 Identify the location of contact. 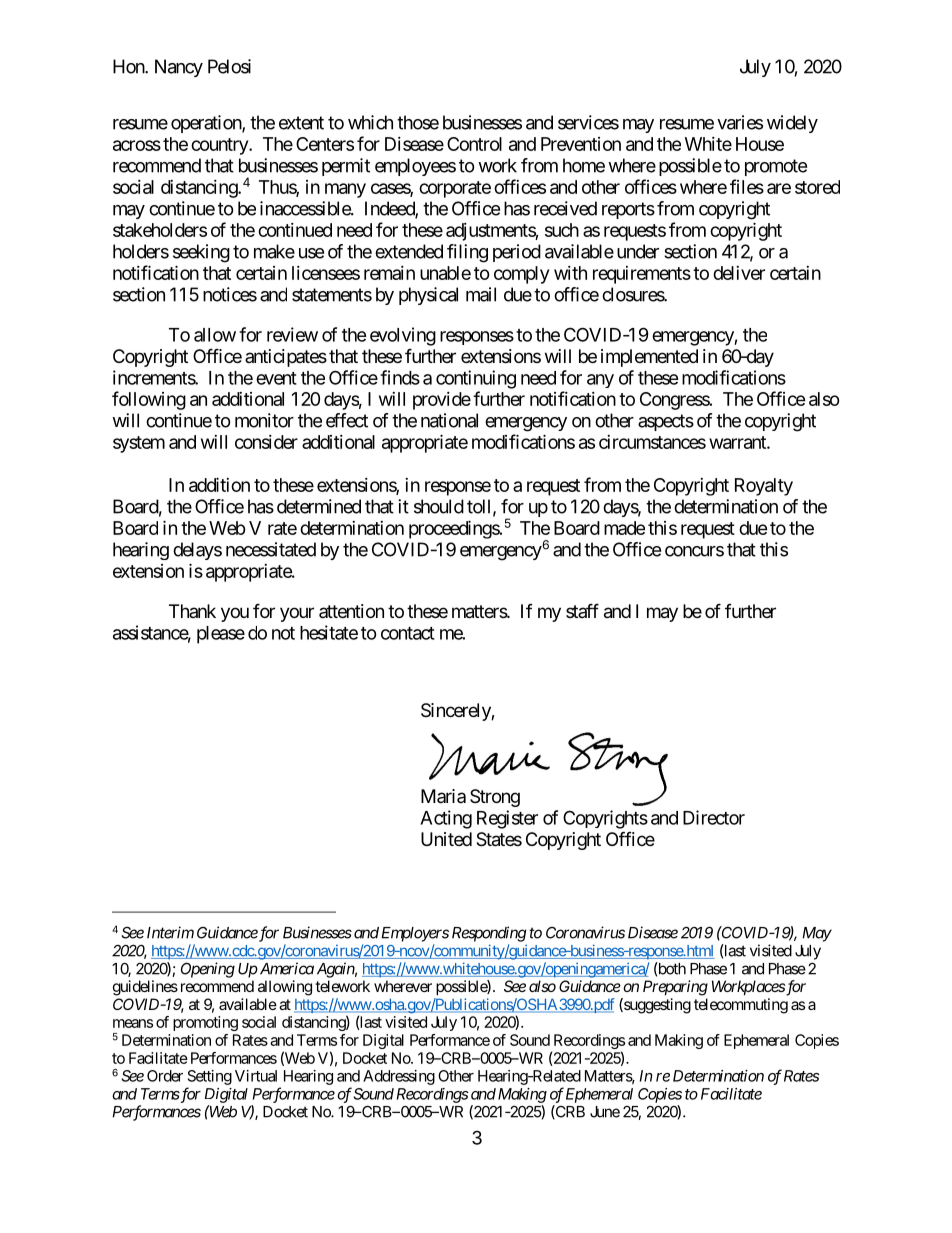
(408, 633).
